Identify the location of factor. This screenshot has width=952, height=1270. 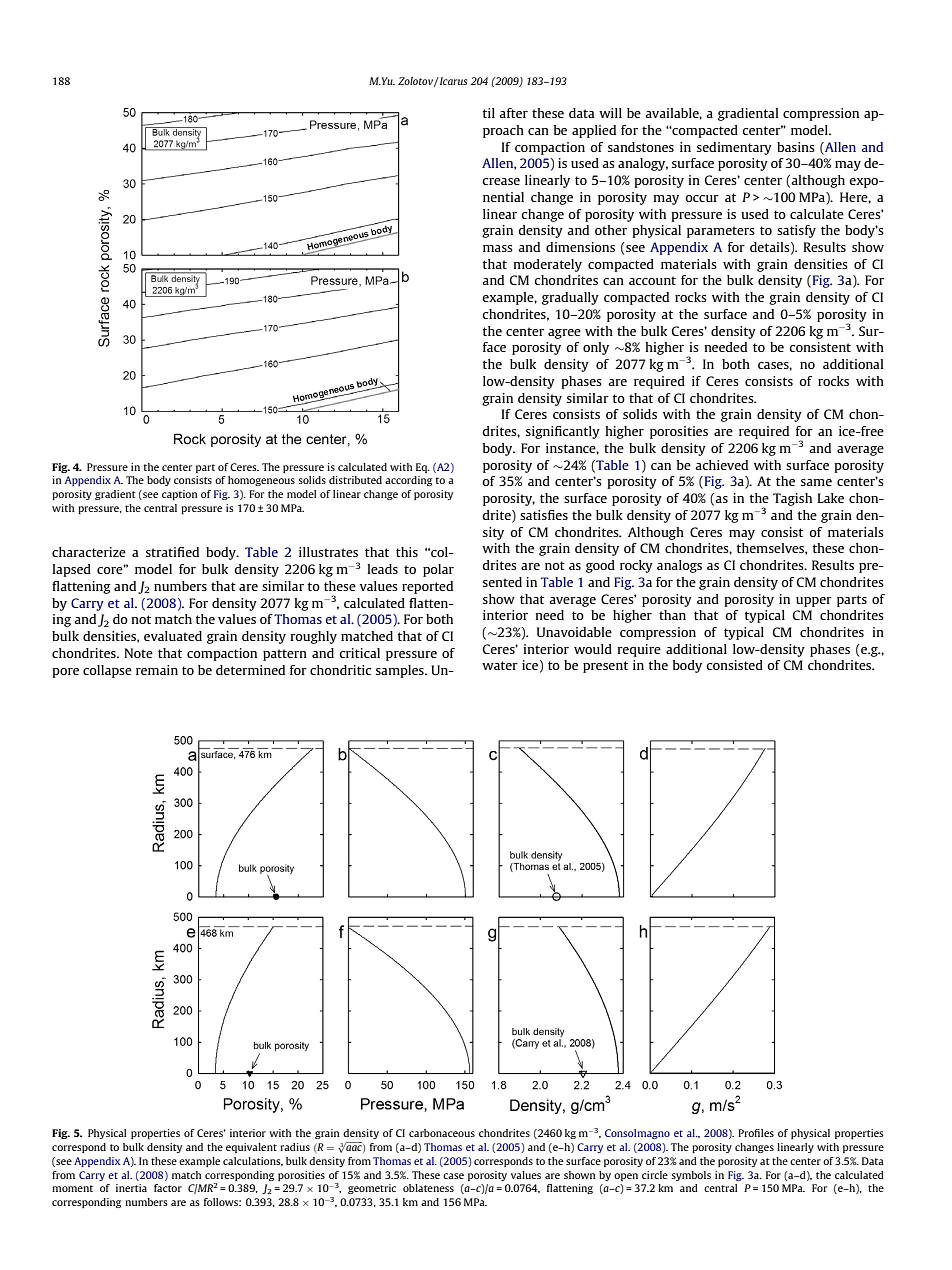
(168, 1188).
